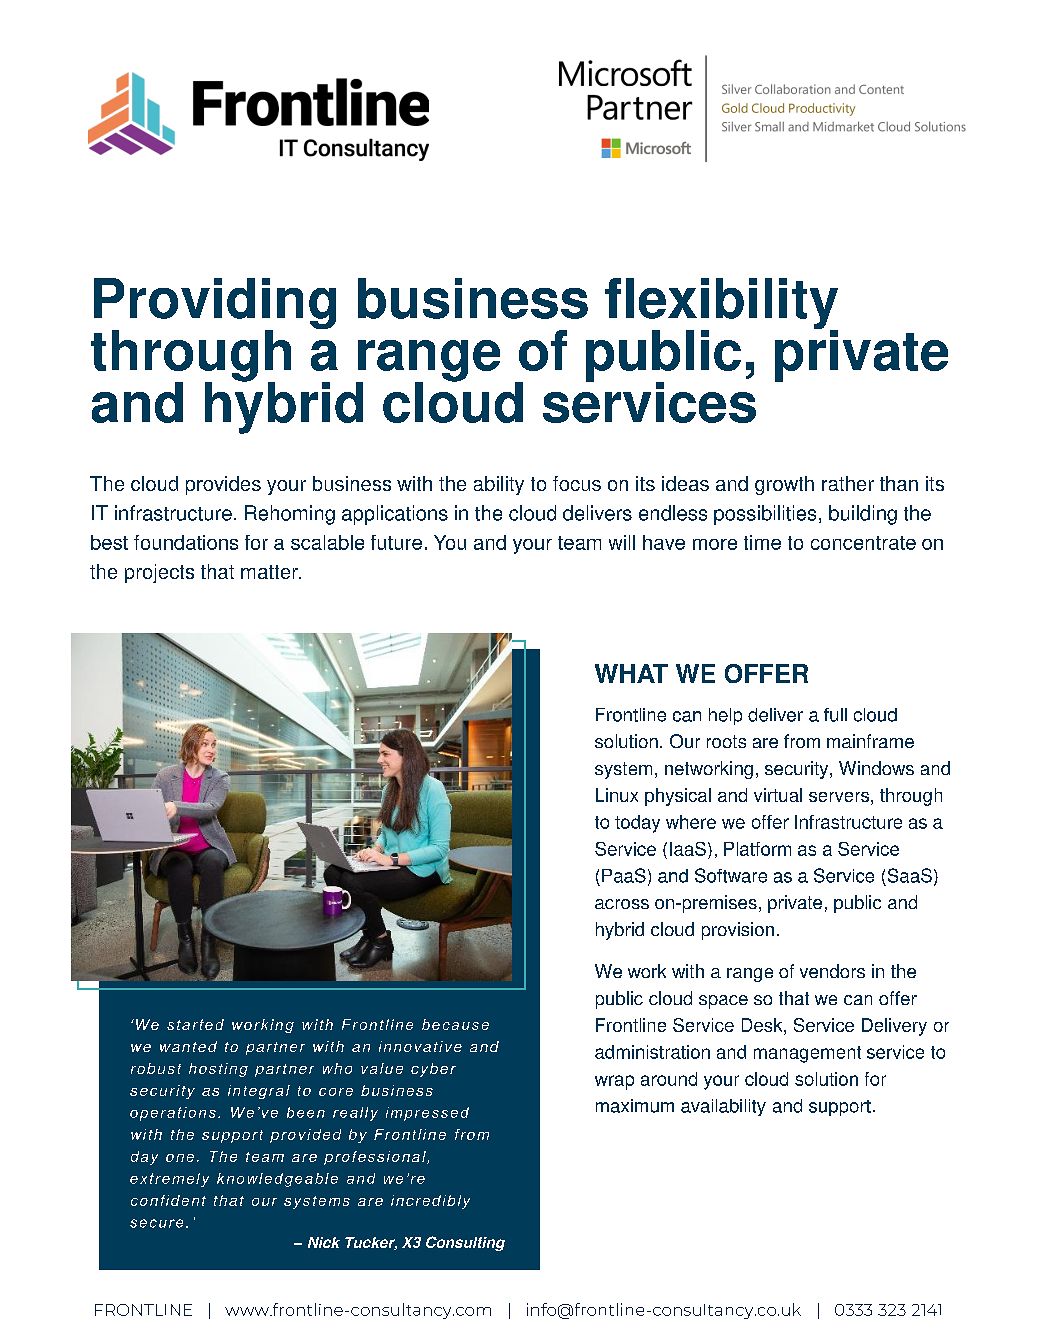 Image resolution: width=1037 pixels, height=1342 pixels. Describe the element at coordinates (721, 305) in the document. I see `flexibility` at that location.
